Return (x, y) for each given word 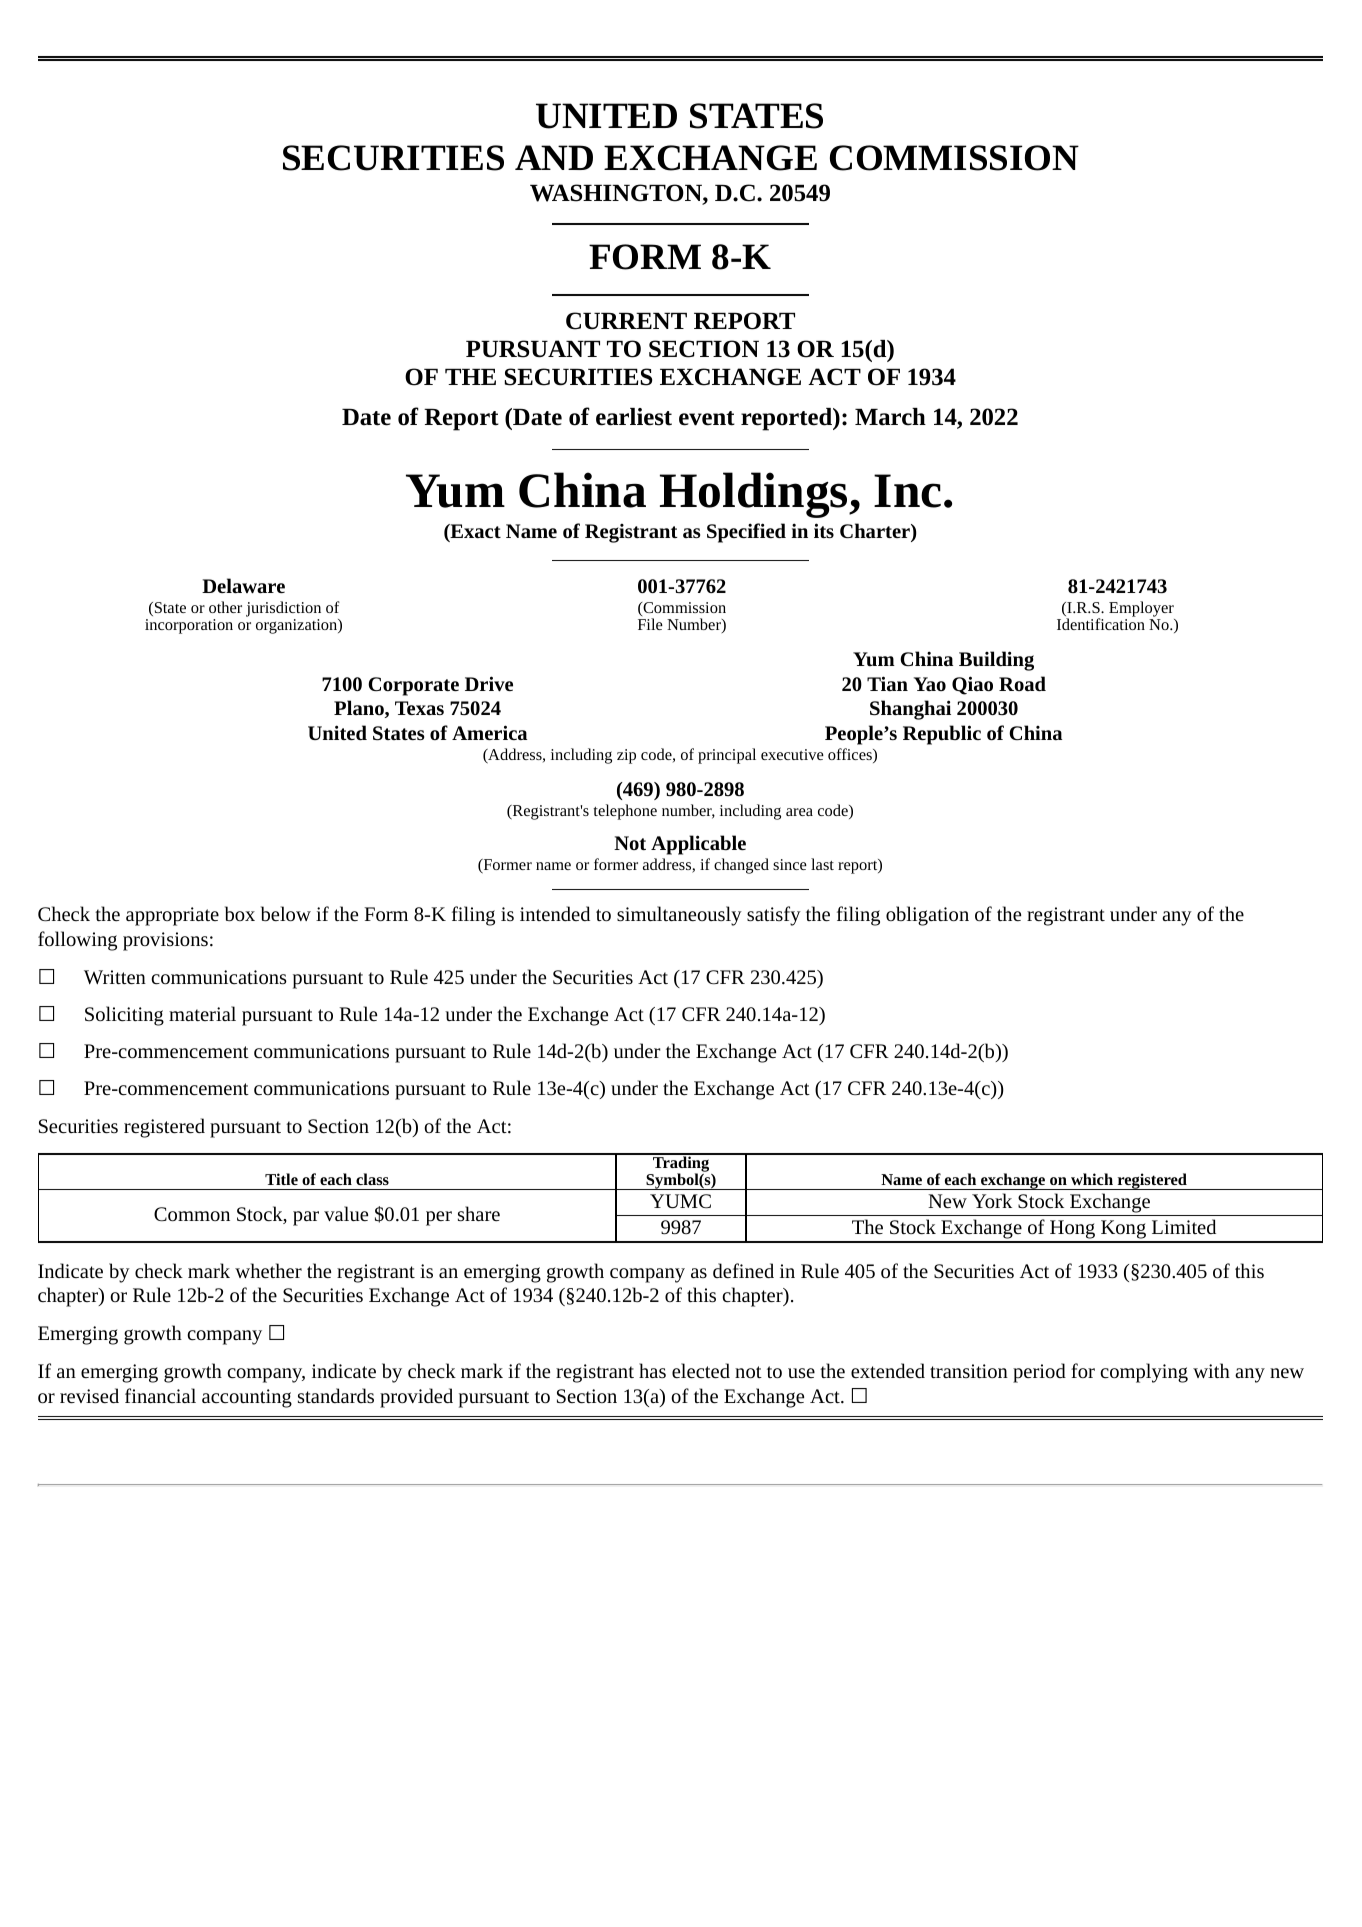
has (652, 1370)
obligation (927, 916)
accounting (247, 1398)
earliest (634, 417)
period (1039, 1373)
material (202, 1013)
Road (1022, 683)
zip (626, 756)
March (890, 417)
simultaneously (679, 916)
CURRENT (626, 321)
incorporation (189, 626)
